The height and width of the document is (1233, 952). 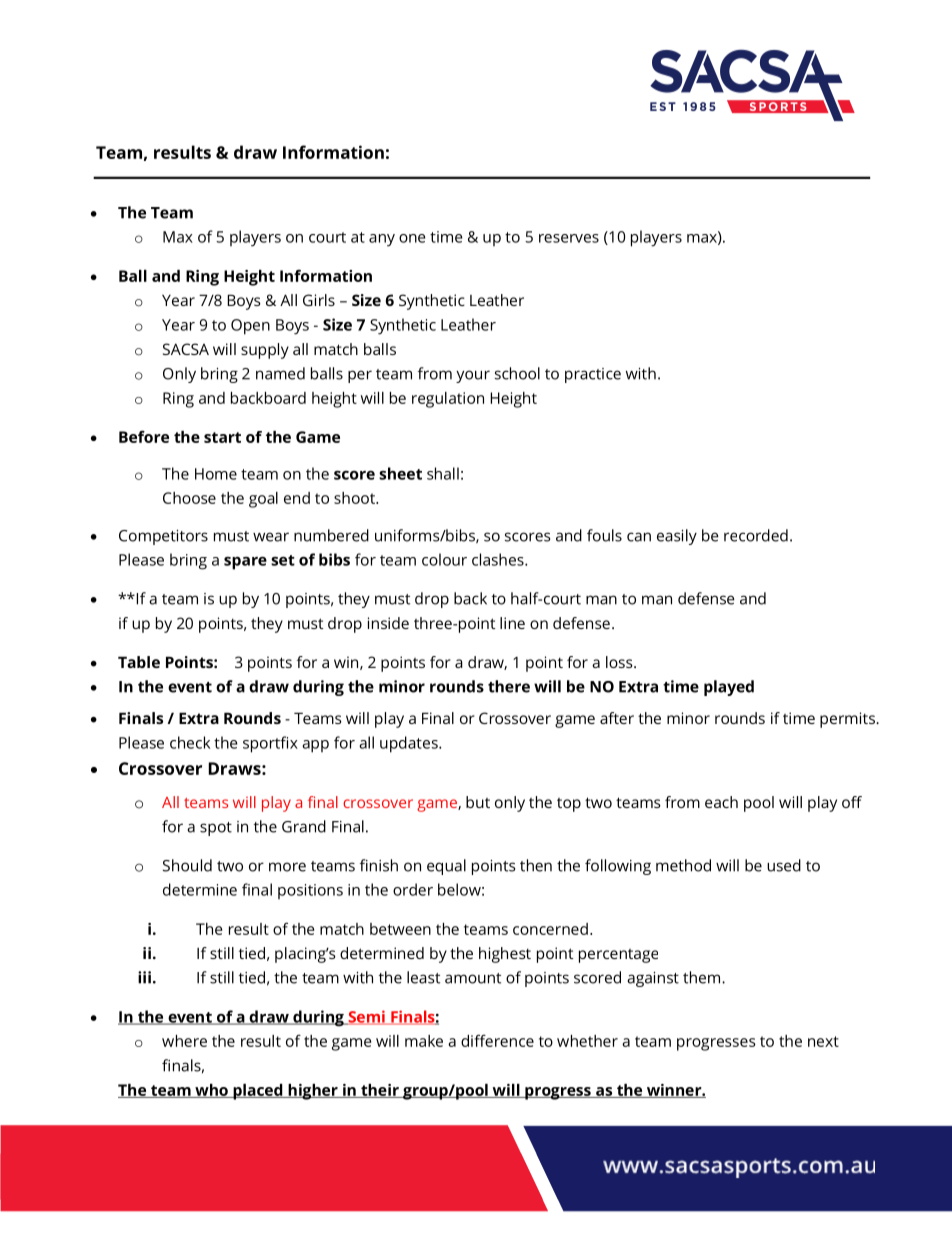 I want to click on regulation, so click(x=448, y=400).
